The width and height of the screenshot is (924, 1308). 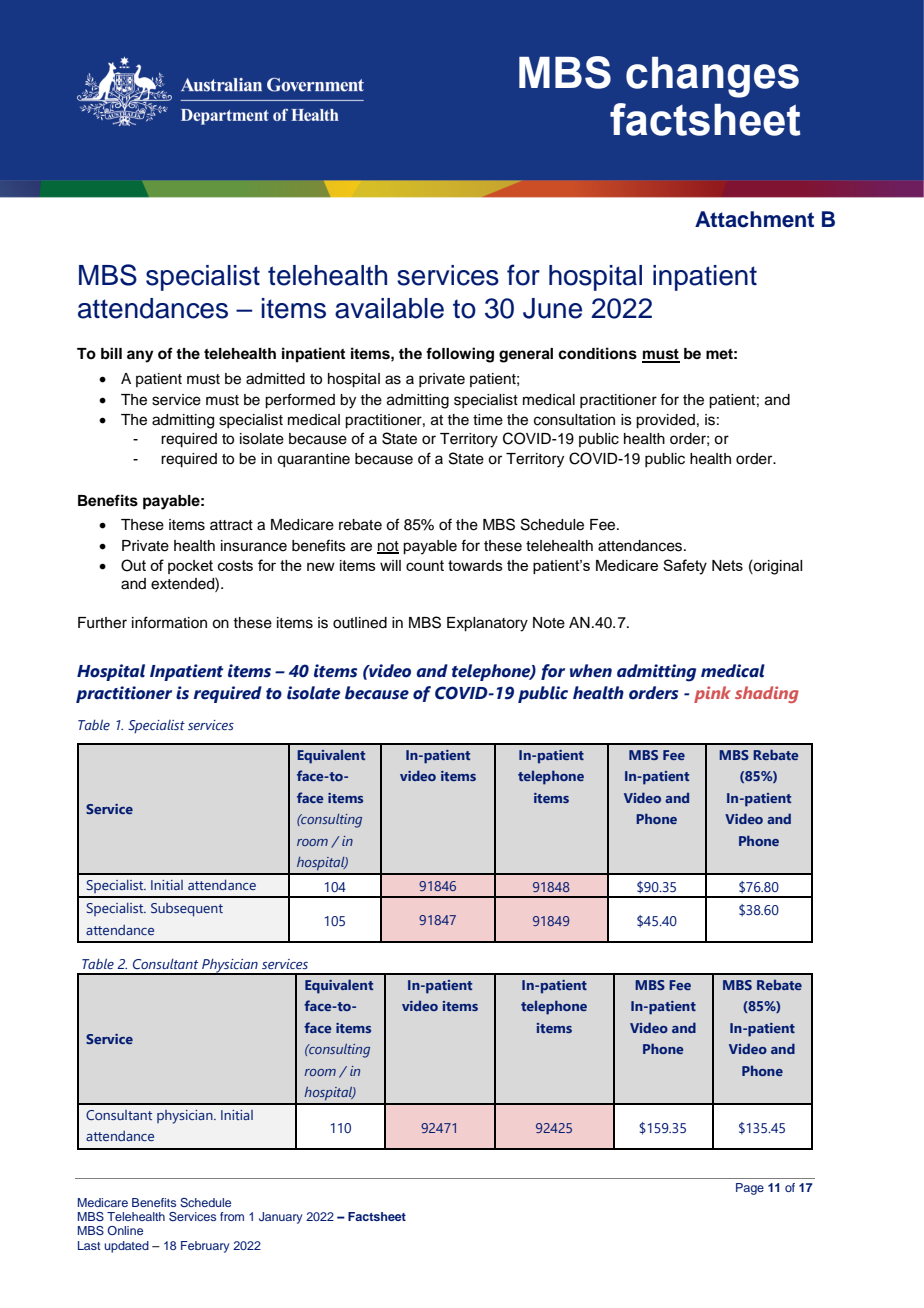 I want to click on available, so click(x=389, y=308).
